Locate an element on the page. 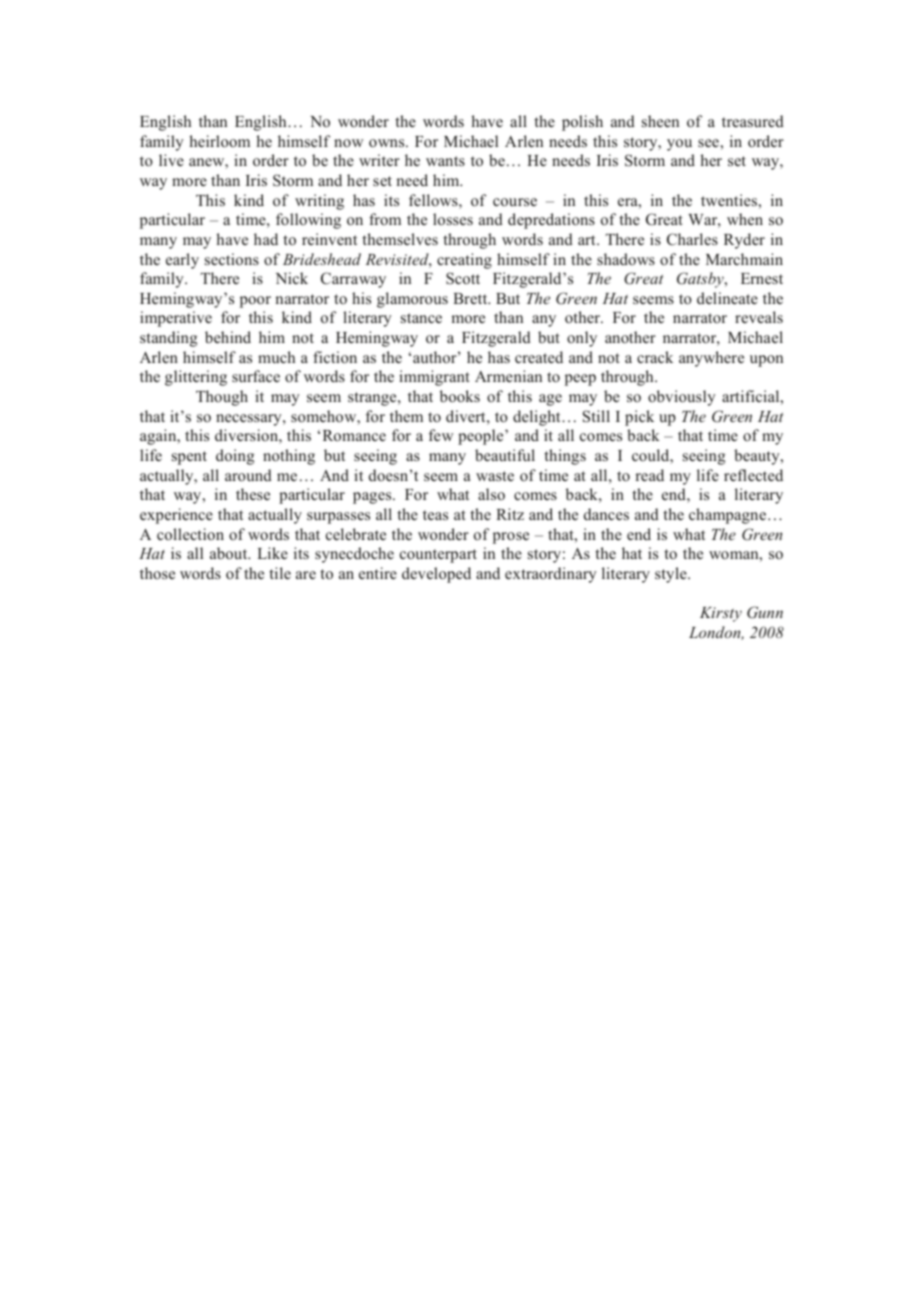 This page has width=924, height=1308. developed is located at coordinates (436, 575).
